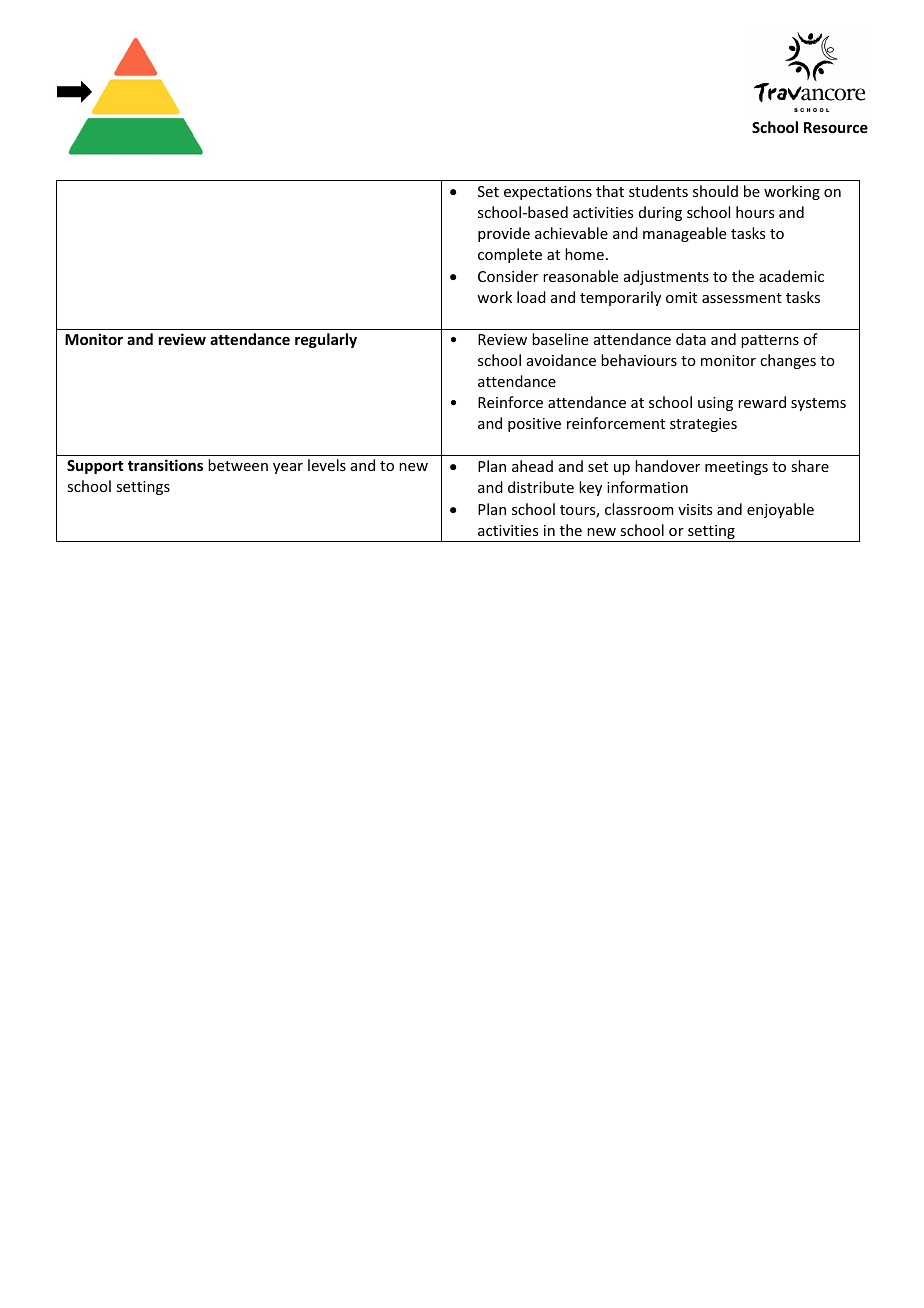  What do you see at coordinates (326, 340) in the screenshot?
I see `regularly` at bounding box center [326, 340].
